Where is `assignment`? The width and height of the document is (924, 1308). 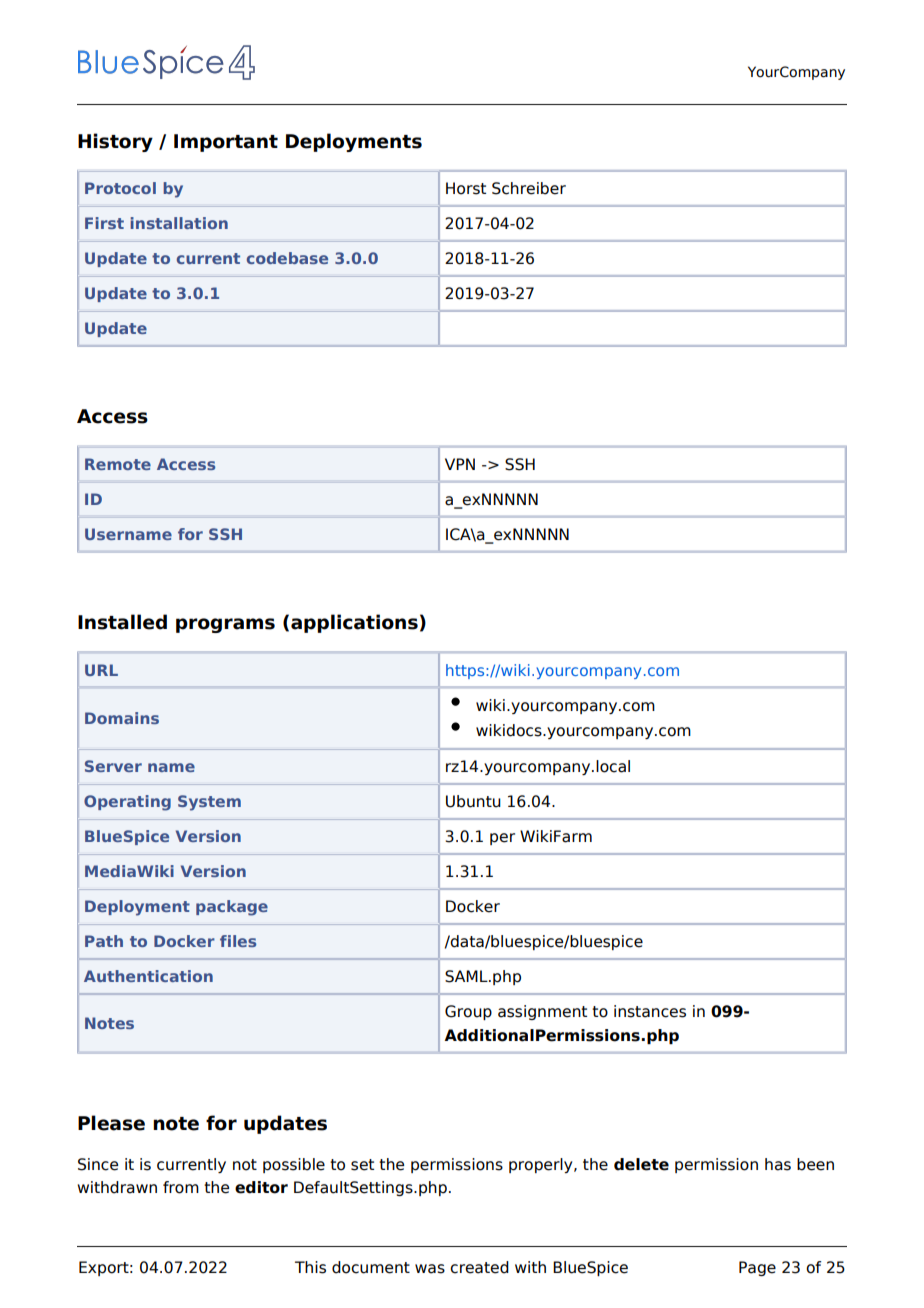
assignment is located at coordinates (542, 1012).
